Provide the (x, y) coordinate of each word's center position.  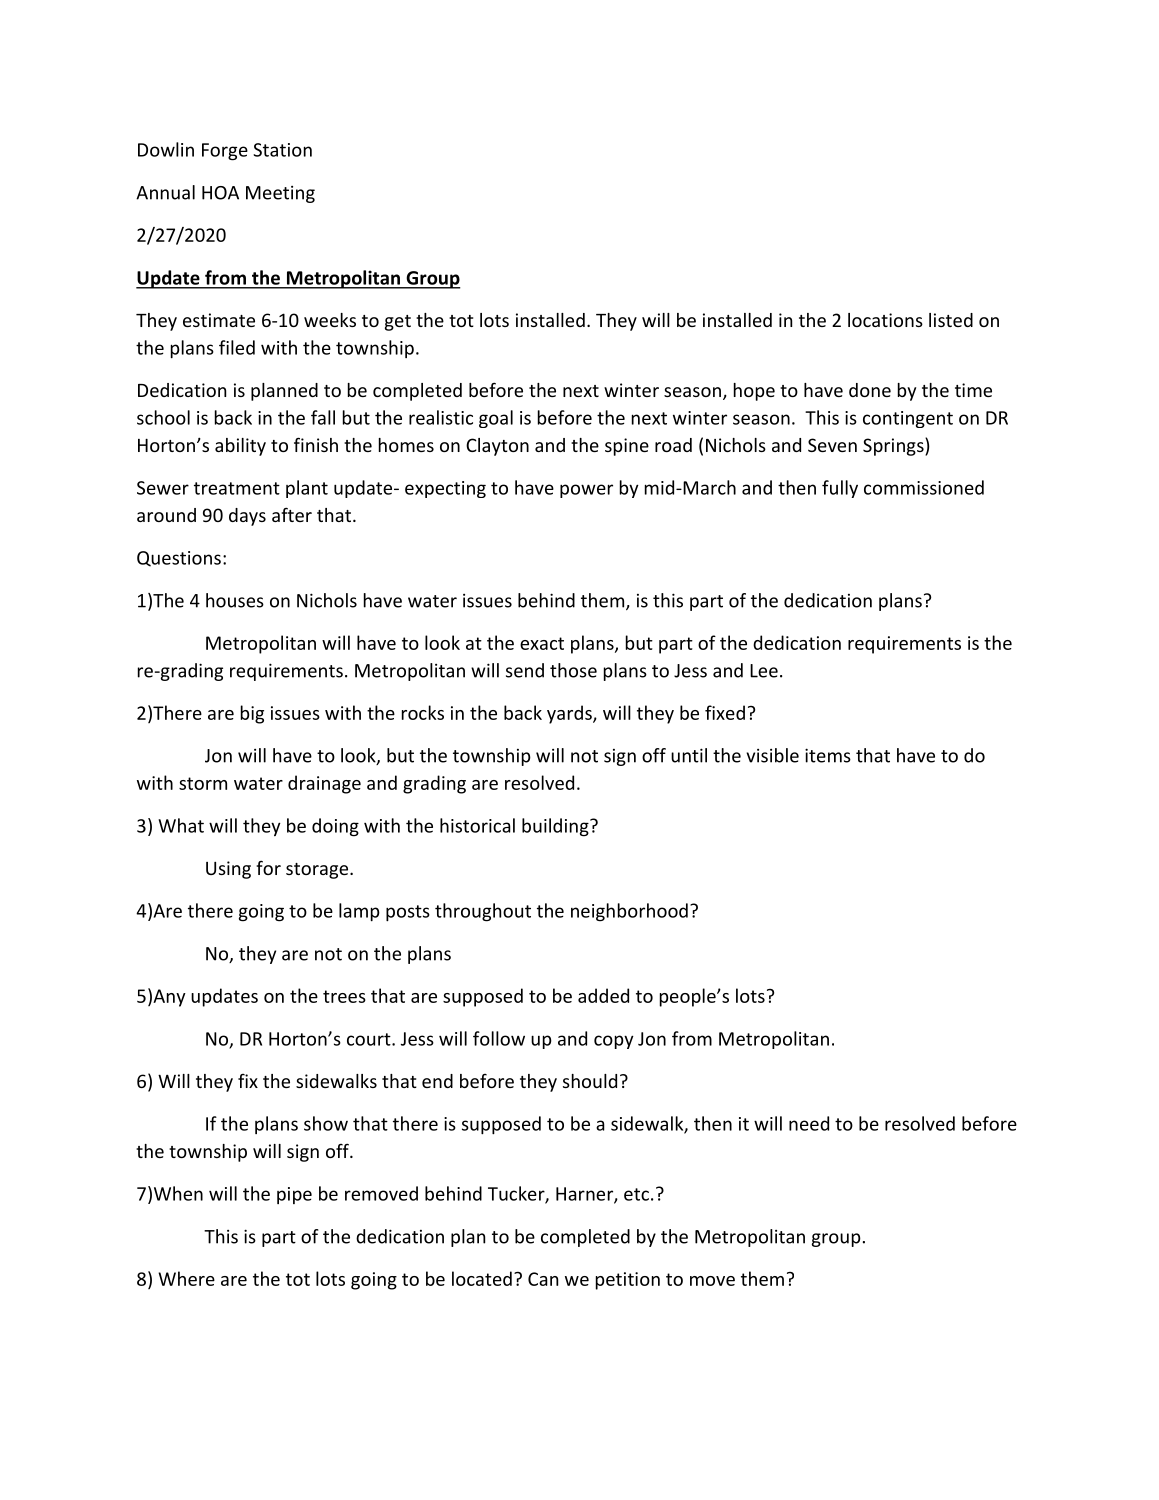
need (809, 1123)
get (398, 323)
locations (885, 320)
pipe (294, 1195)
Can (543, 1279)
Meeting (280, 194)
